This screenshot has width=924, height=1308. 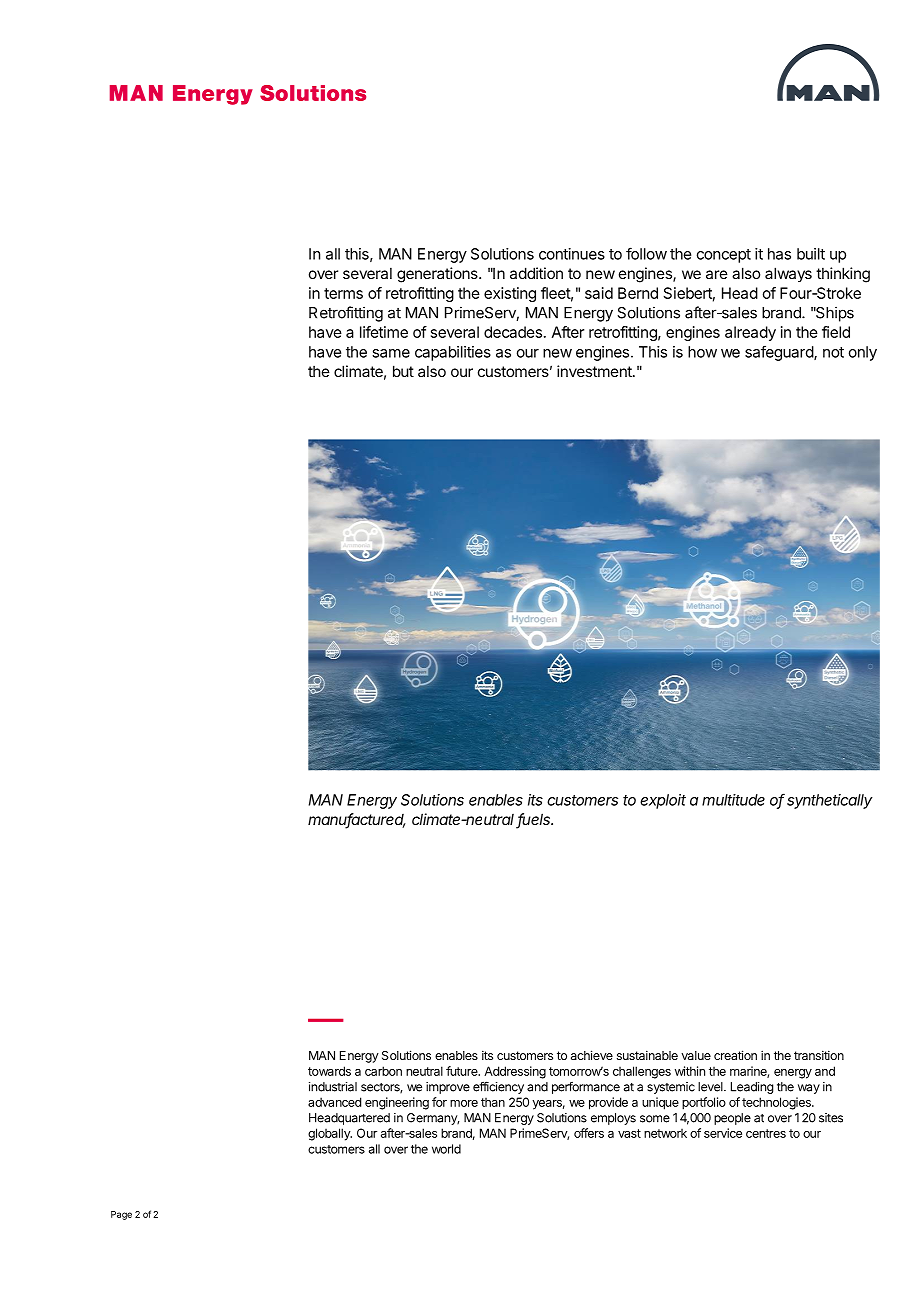 What do you see at coordinates (343, 293) in the screenshot?
I see `terms` at bounding box center [343, 293].
